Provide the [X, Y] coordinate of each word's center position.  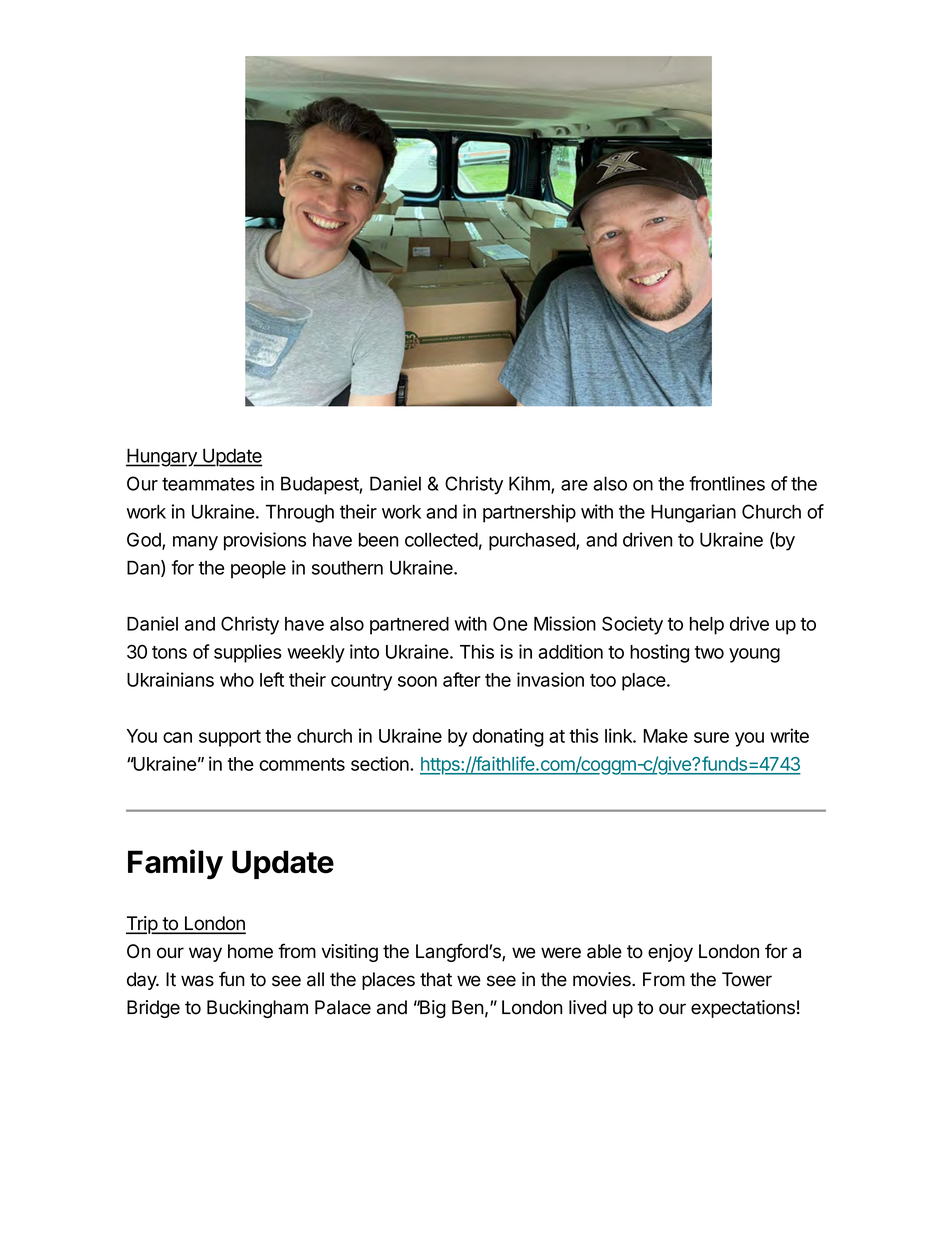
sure [711, 737]
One [510, 623]
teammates [208, 484]
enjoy [670, 953]
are [574, 485]
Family [175, 864]
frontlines [727, 483]
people [258, 569]
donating [508, 737]
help [707, 626]
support [230, 738]
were [561, 953]
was [197, 981]
